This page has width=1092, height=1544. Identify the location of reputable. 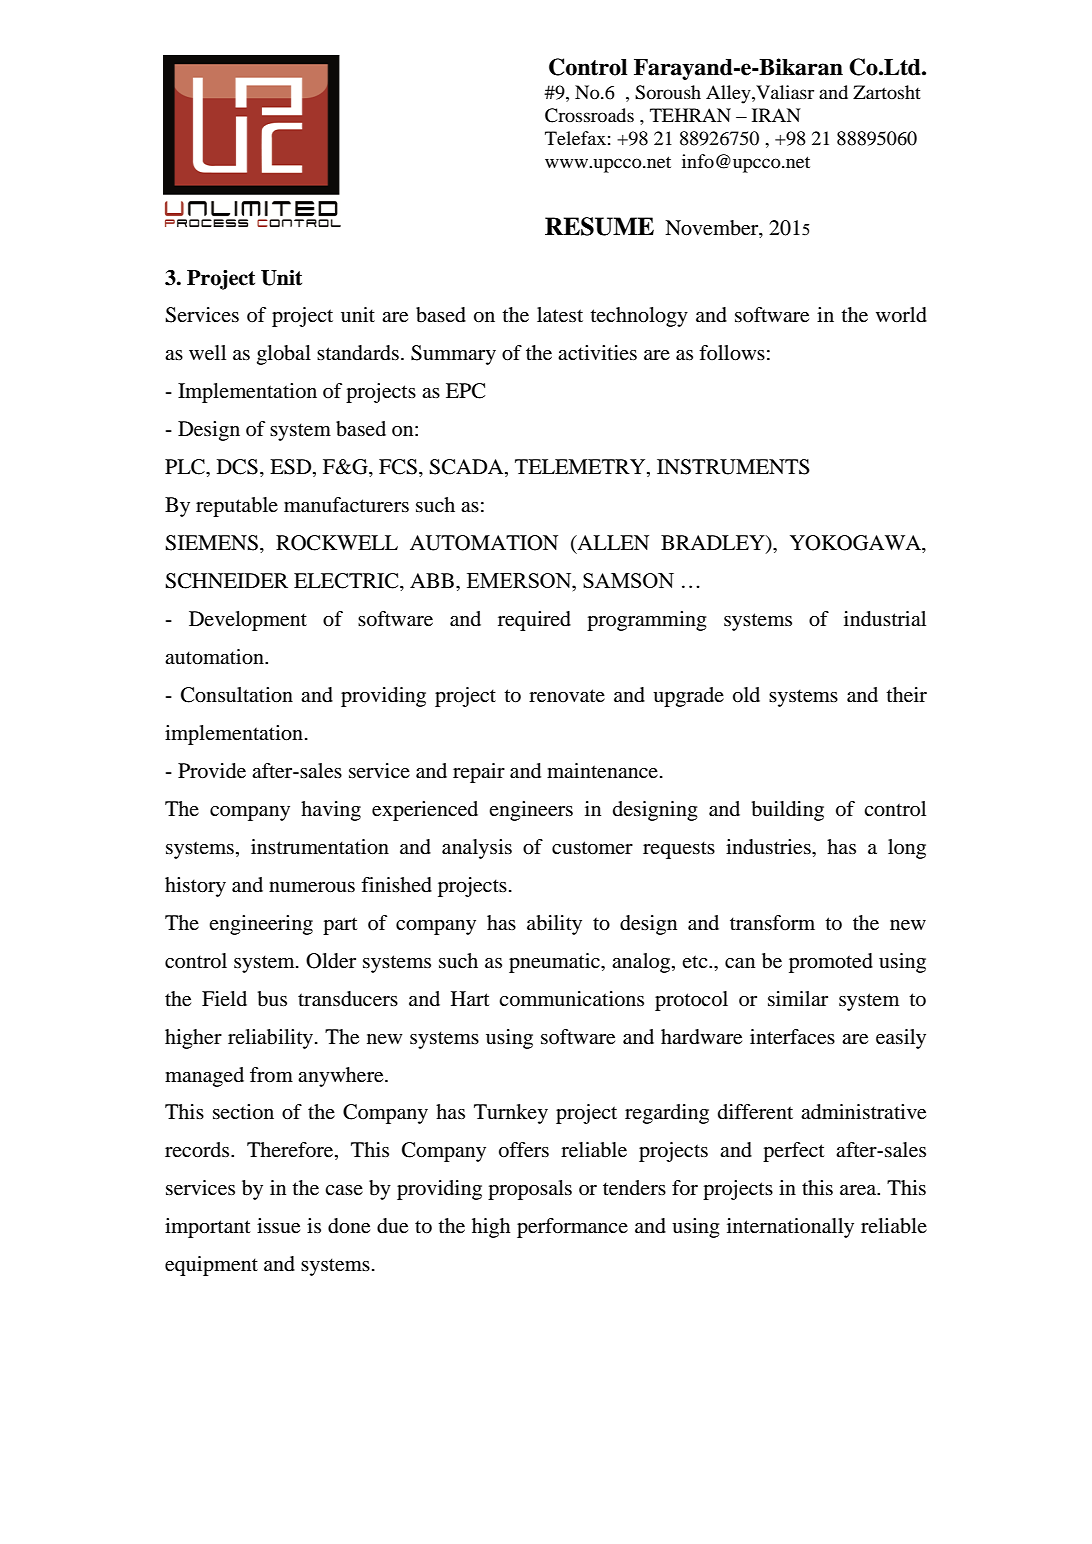
(237, 507).
